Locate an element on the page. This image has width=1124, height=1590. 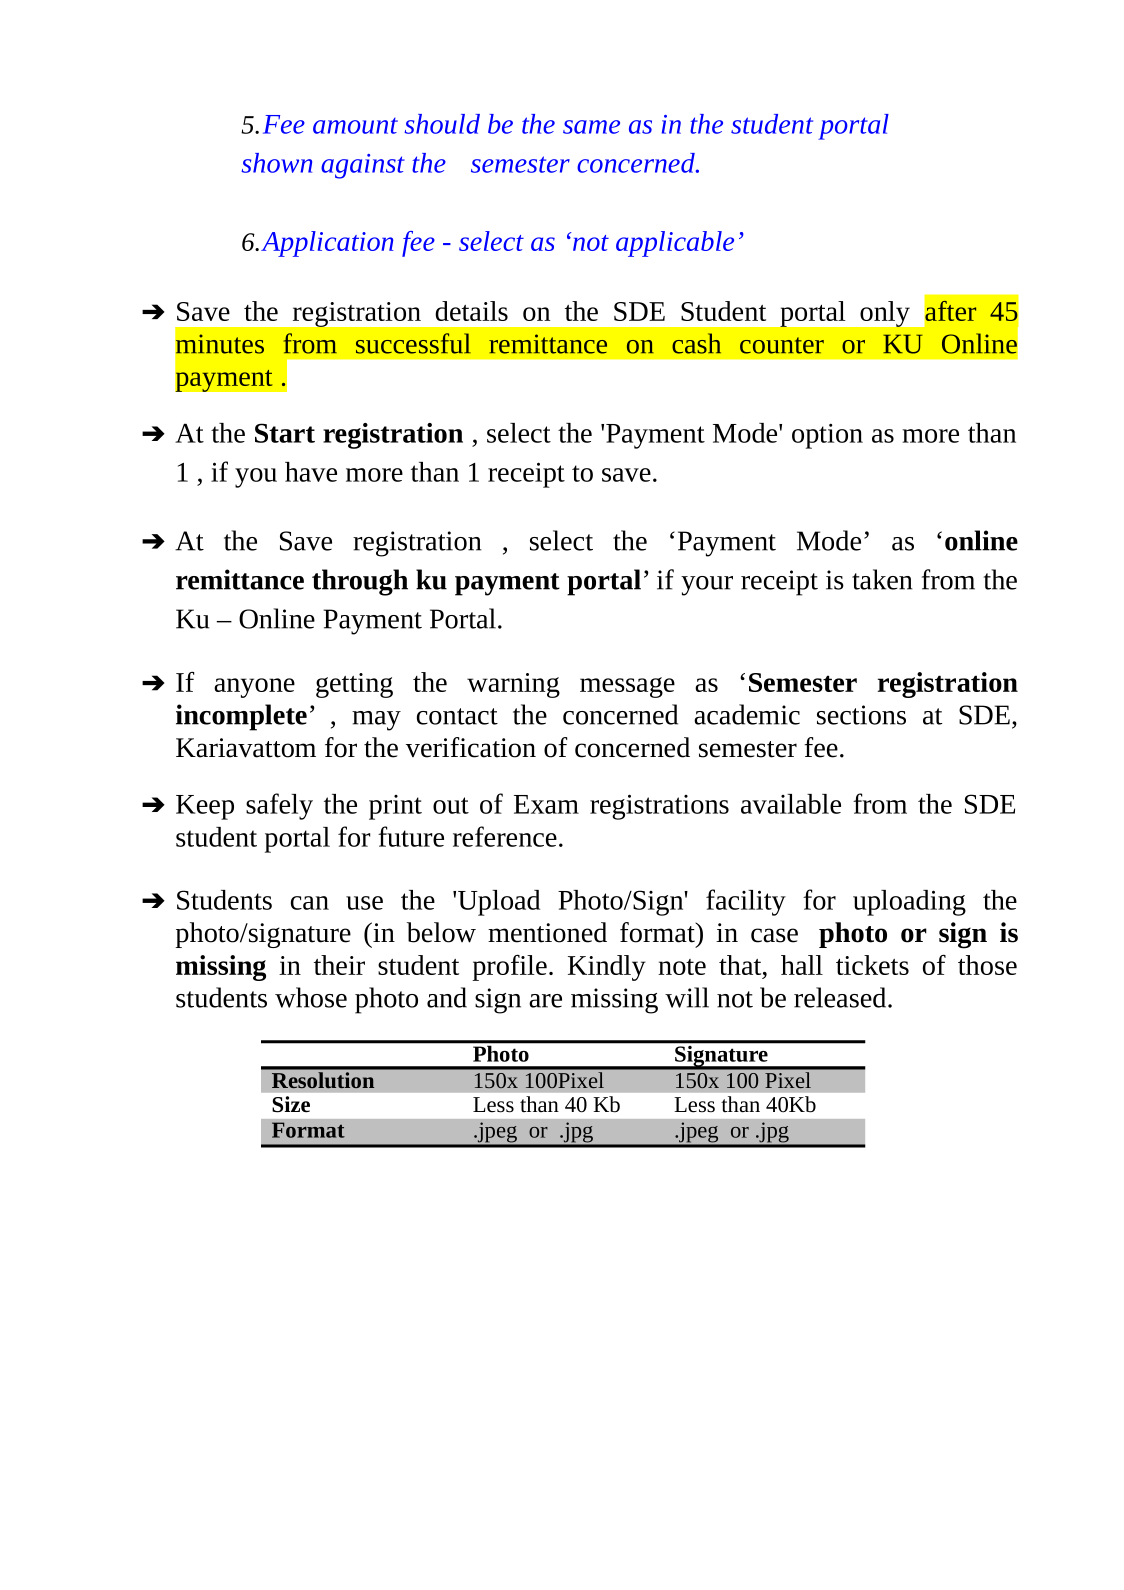
have is located at coordinates (311, 472).
